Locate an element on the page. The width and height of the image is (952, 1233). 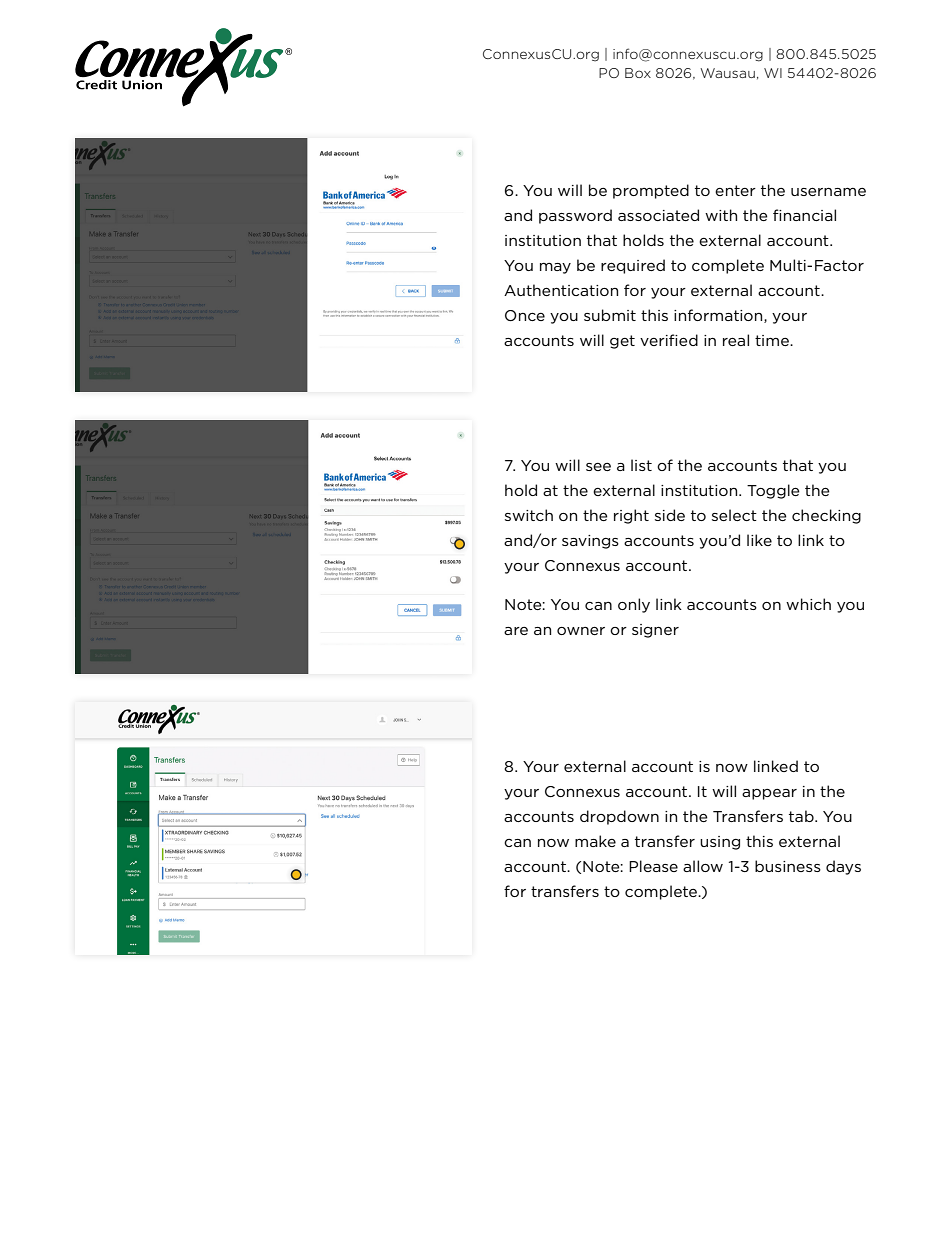
username is located at coordinates (828, 192).
